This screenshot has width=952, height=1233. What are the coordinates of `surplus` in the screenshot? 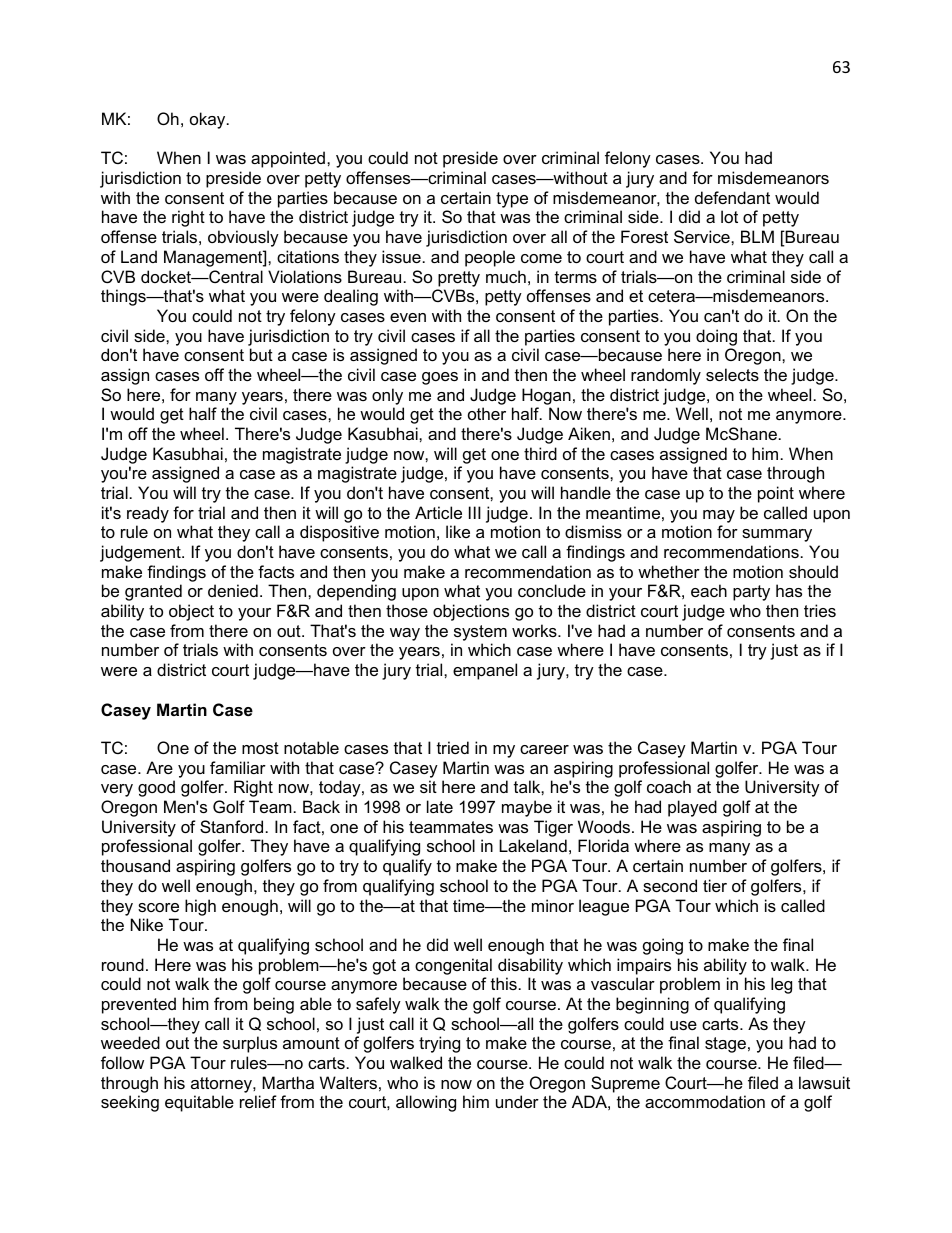 It's located at (250, 1044).
